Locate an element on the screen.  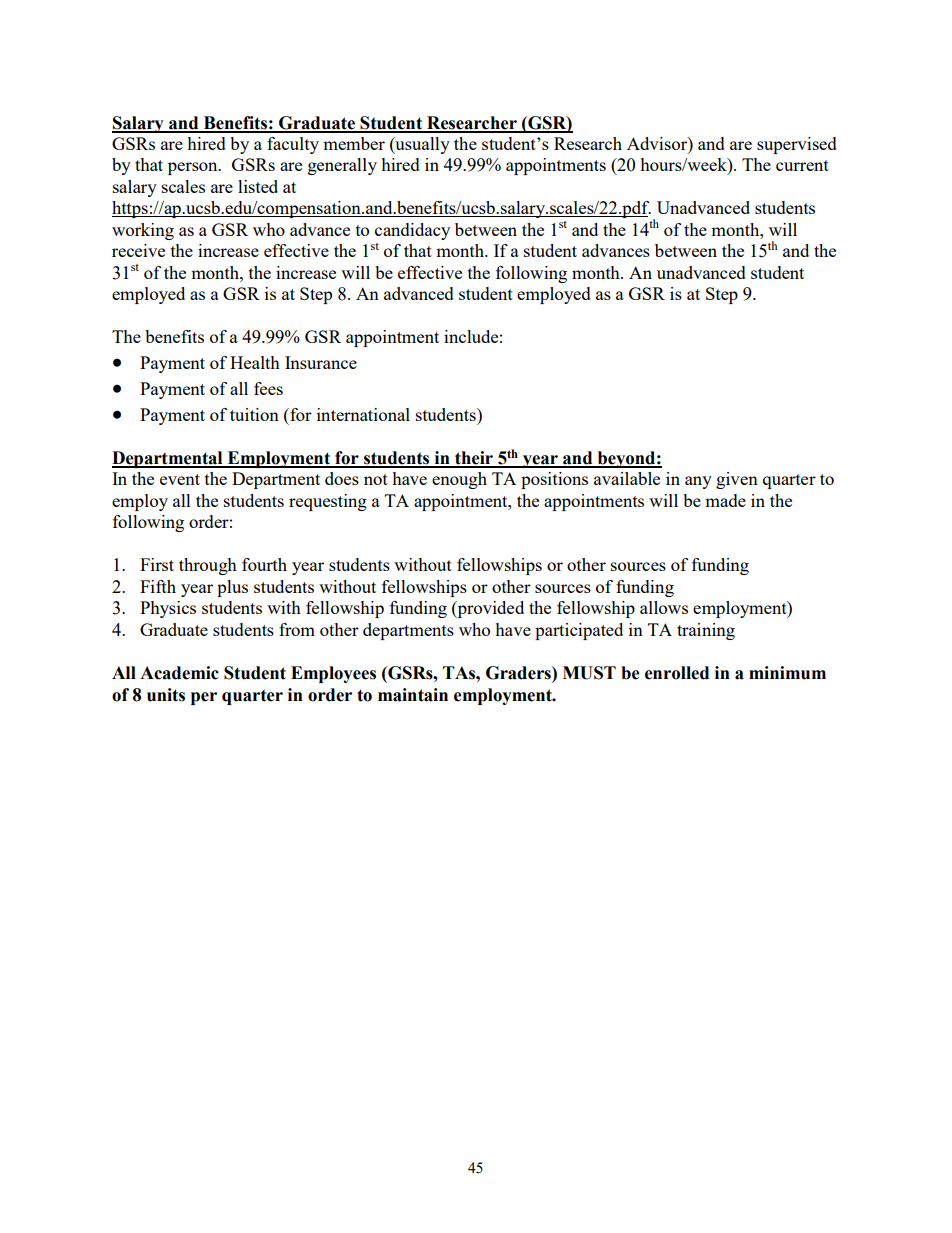
current is located at coordinates (802, 165).
